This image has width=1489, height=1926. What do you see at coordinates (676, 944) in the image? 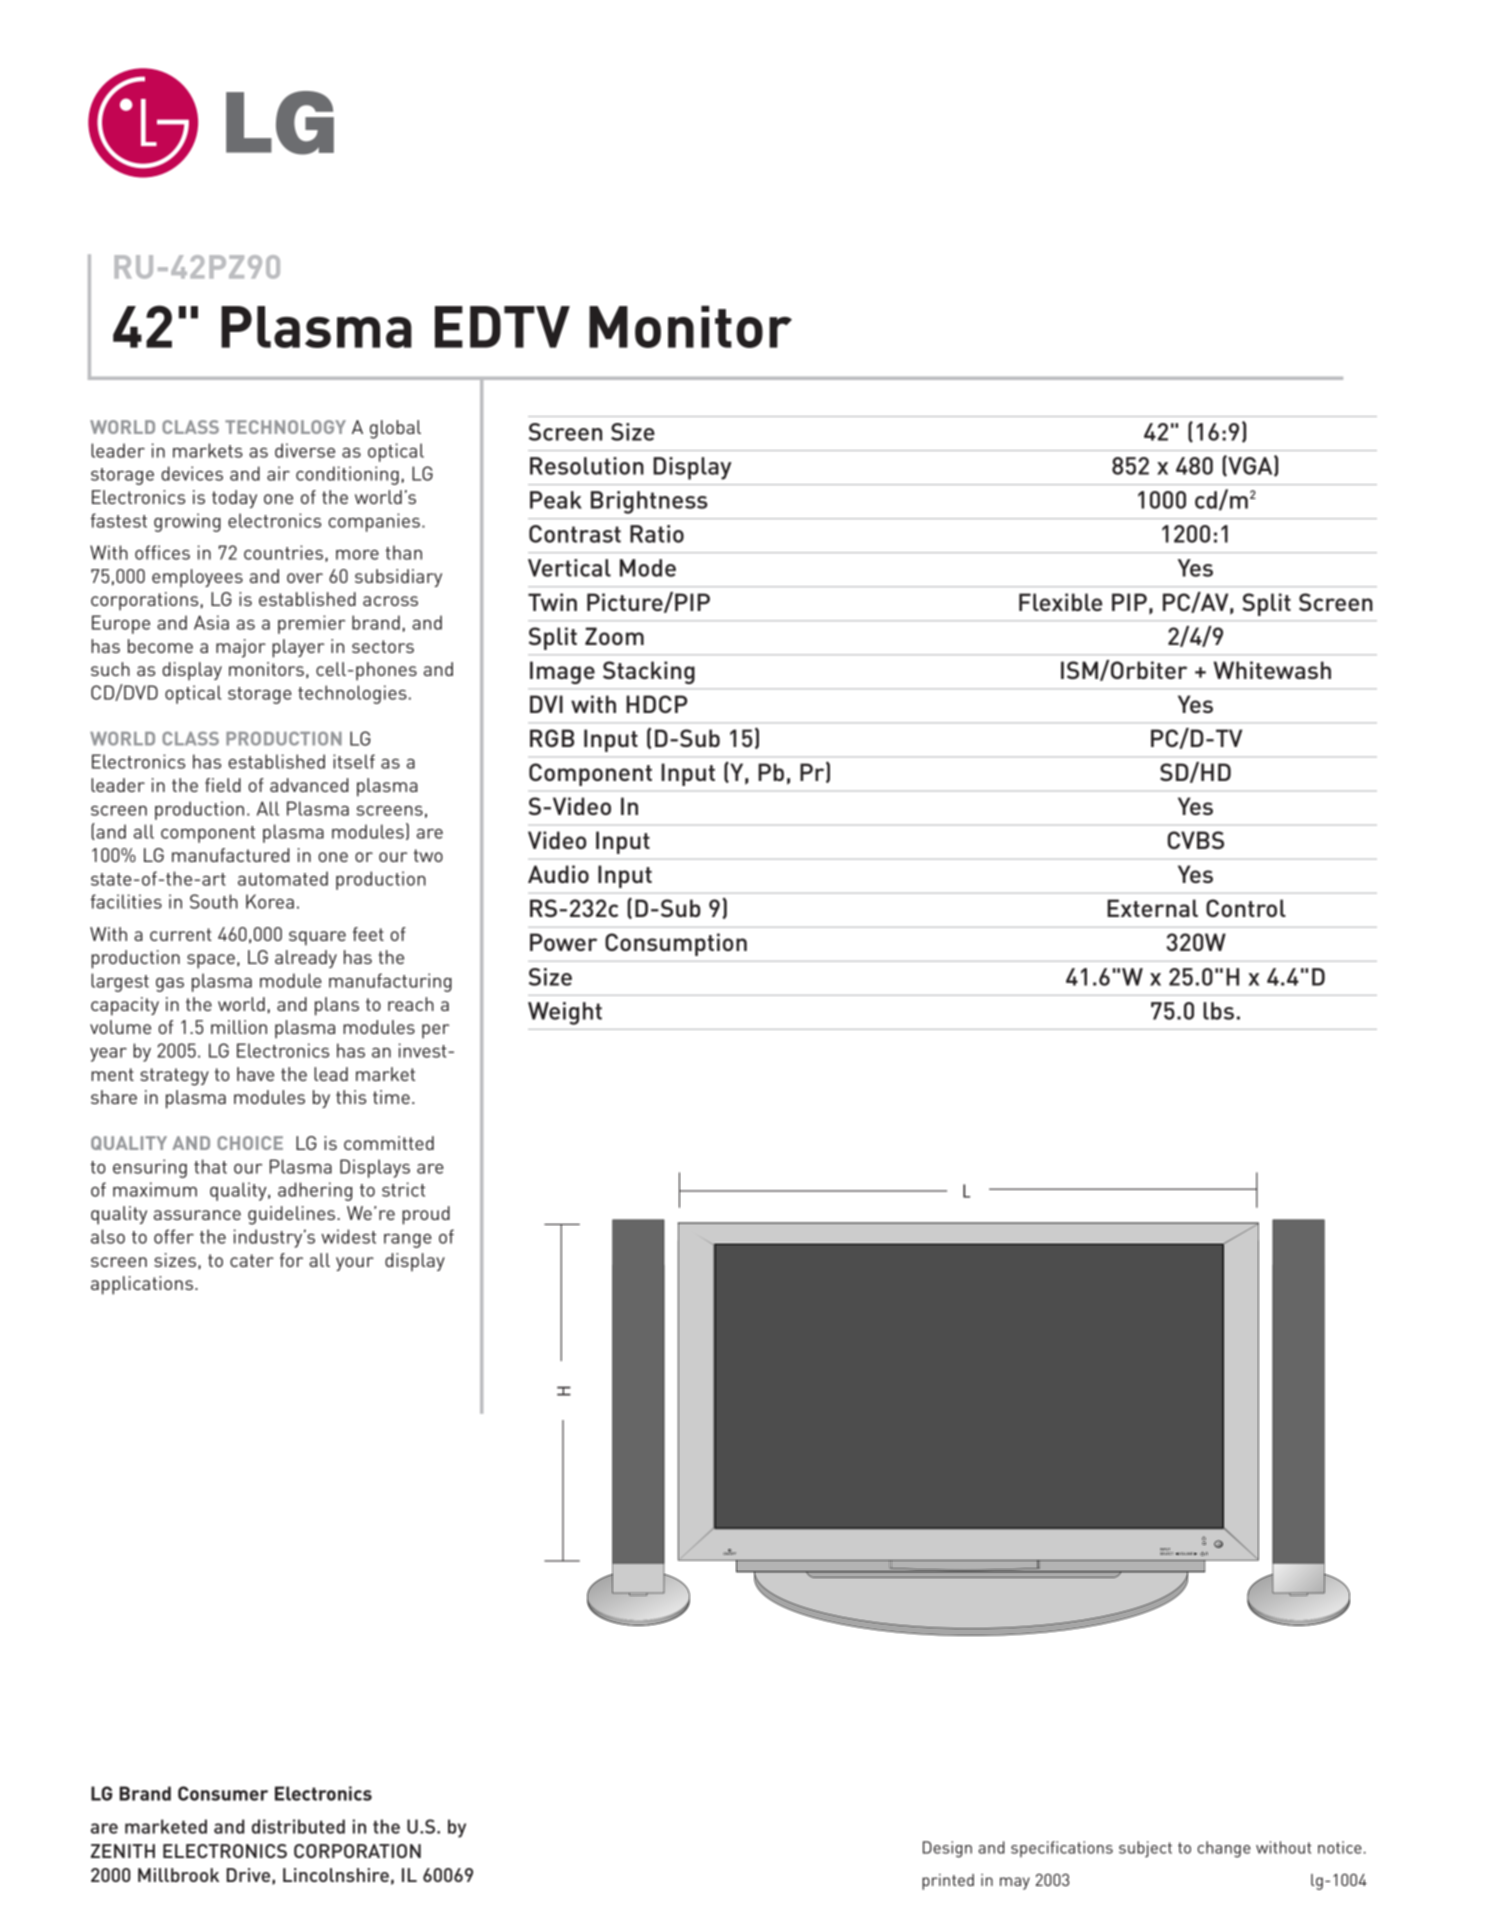
I see `Consumption` at bounding box center [676, 944].
